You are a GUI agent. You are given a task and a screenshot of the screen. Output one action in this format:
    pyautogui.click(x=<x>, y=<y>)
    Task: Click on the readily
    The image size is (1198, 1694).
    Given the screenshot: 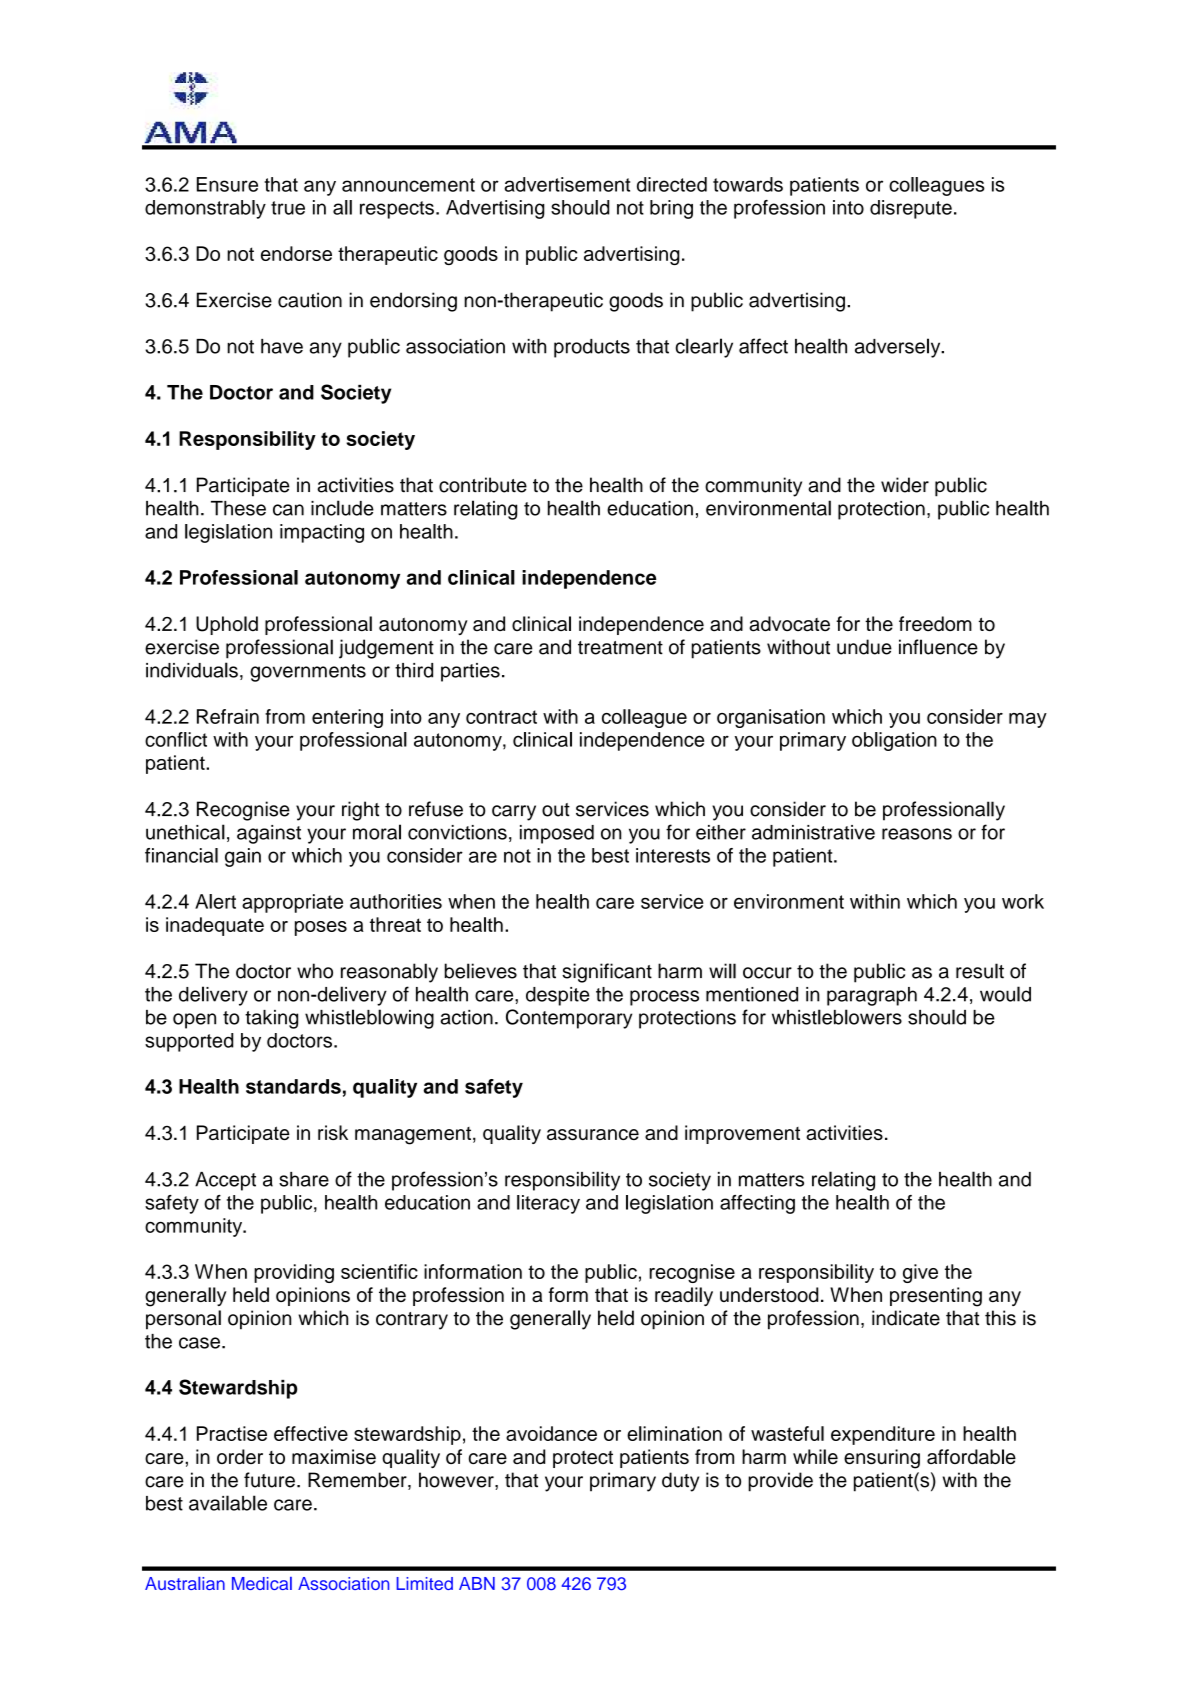 What is the action you would take?
    pyautogui.click(x=684, y=1296)
